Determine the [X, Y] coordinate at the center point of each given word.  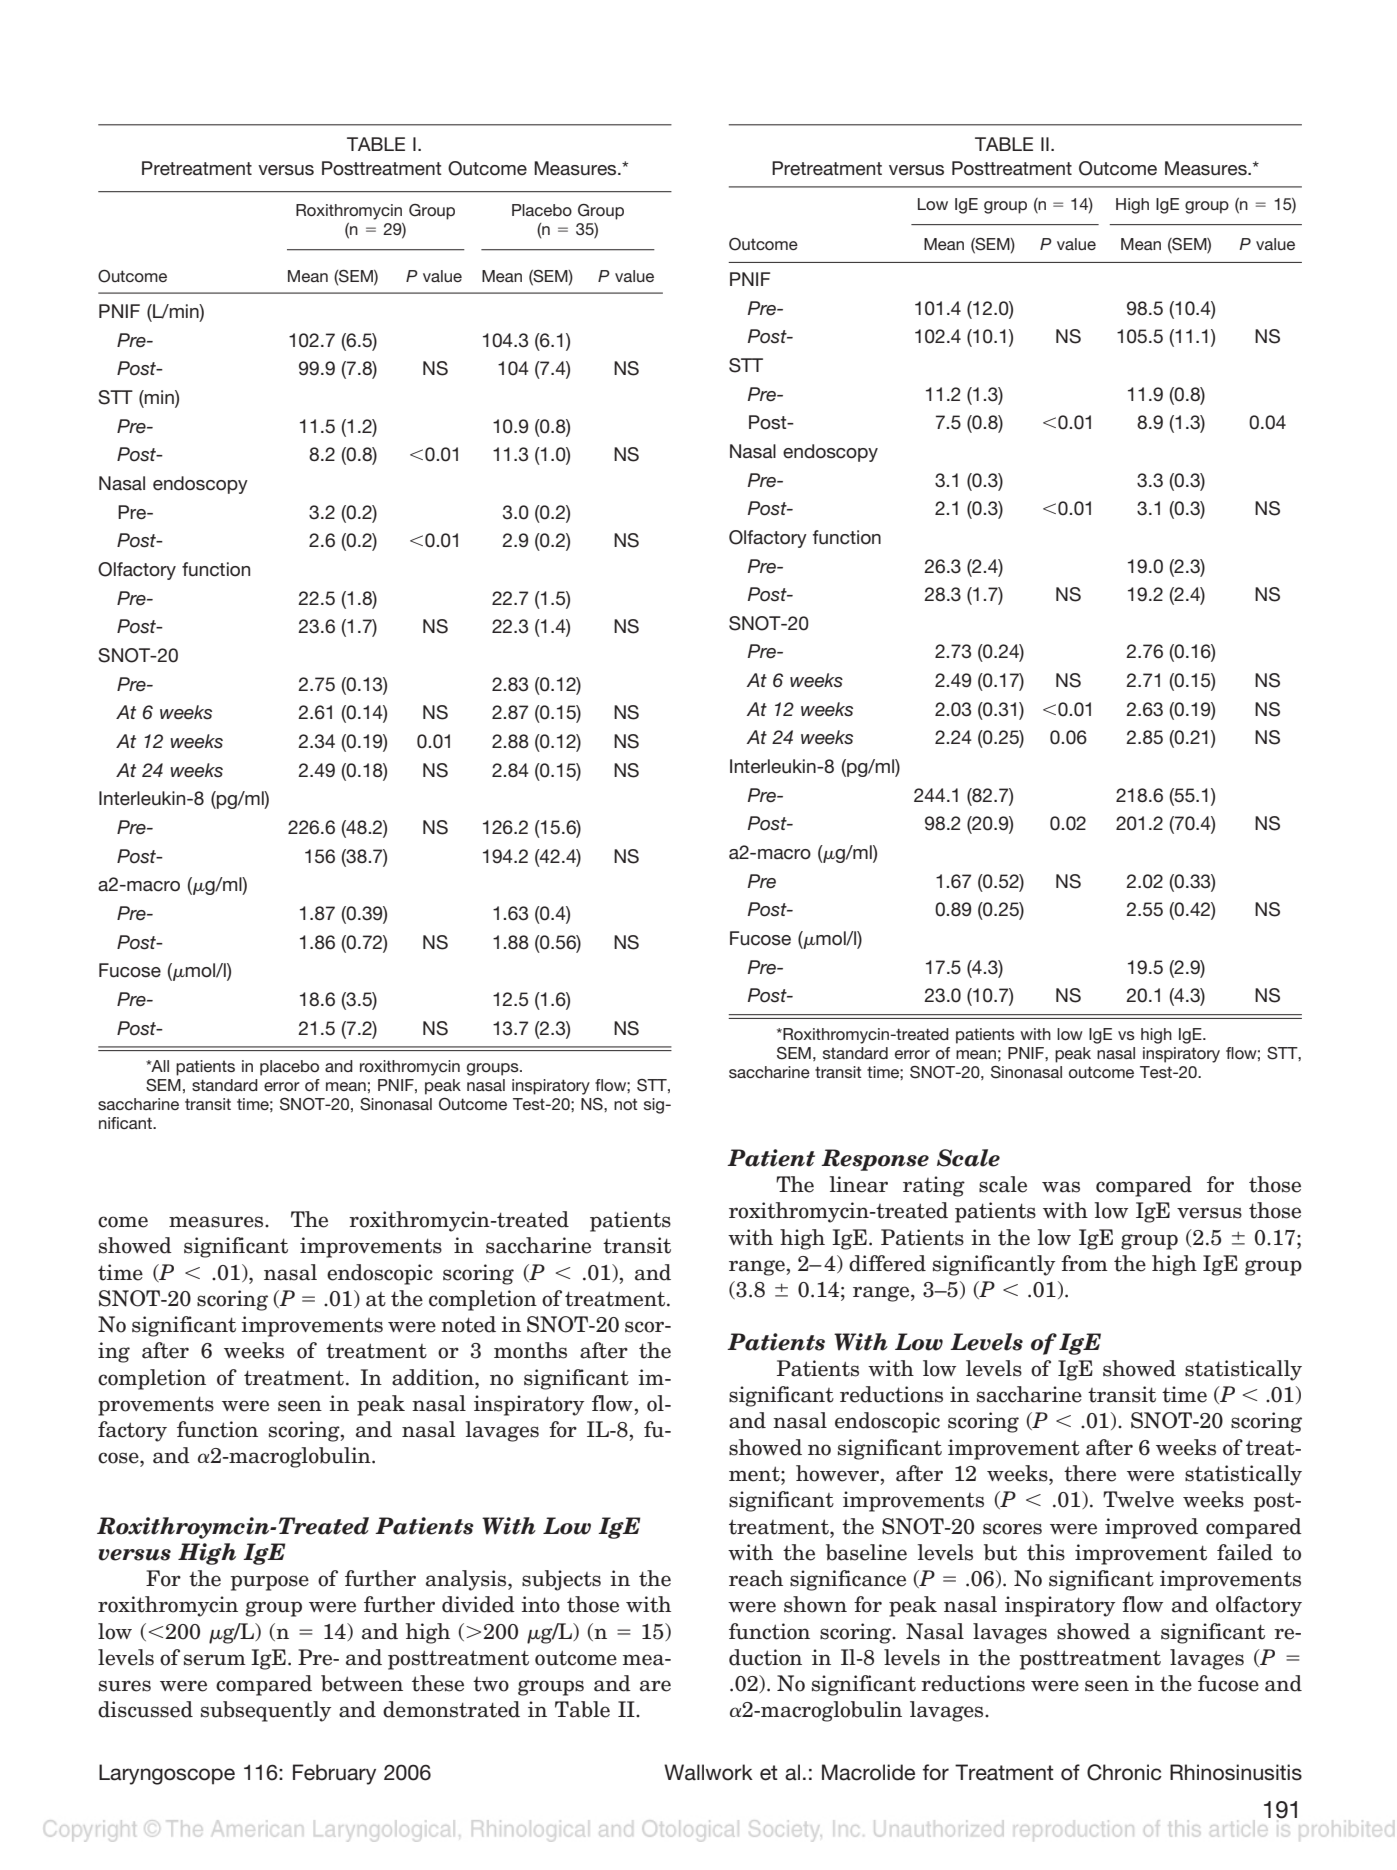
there [1090, 1473]
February [334, 1774]
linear [858, 1184]
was [1061, 1187]
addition [434, 1377]
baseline [866, 1552]
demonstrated [451, 1709]
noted [468, 1324]
